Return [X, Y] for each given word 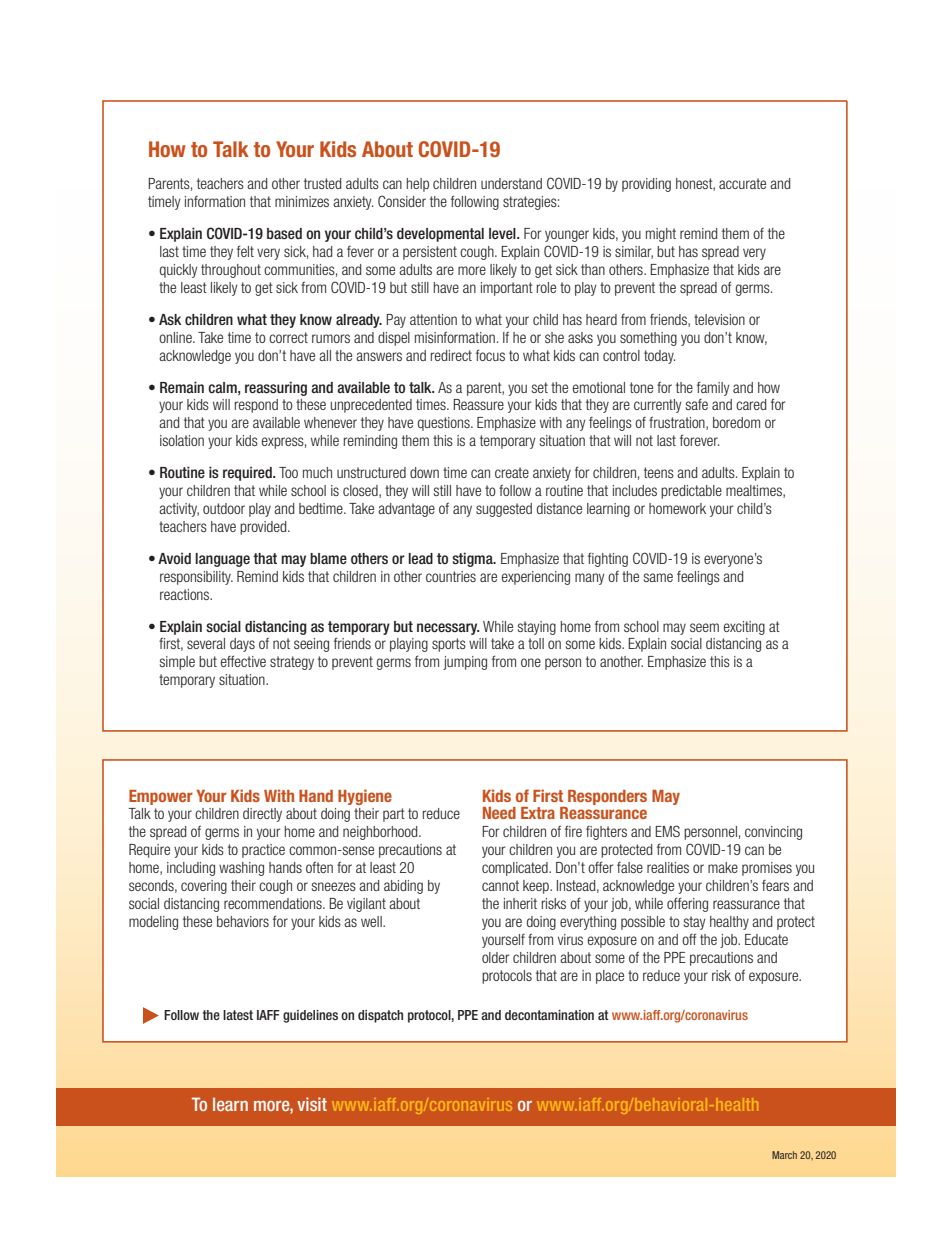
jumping [465, 663]
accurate [742, 183]
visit [312, 1104]
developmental [440, 235]
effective [243, 661]
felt [245, 251]
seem [704, 627]
